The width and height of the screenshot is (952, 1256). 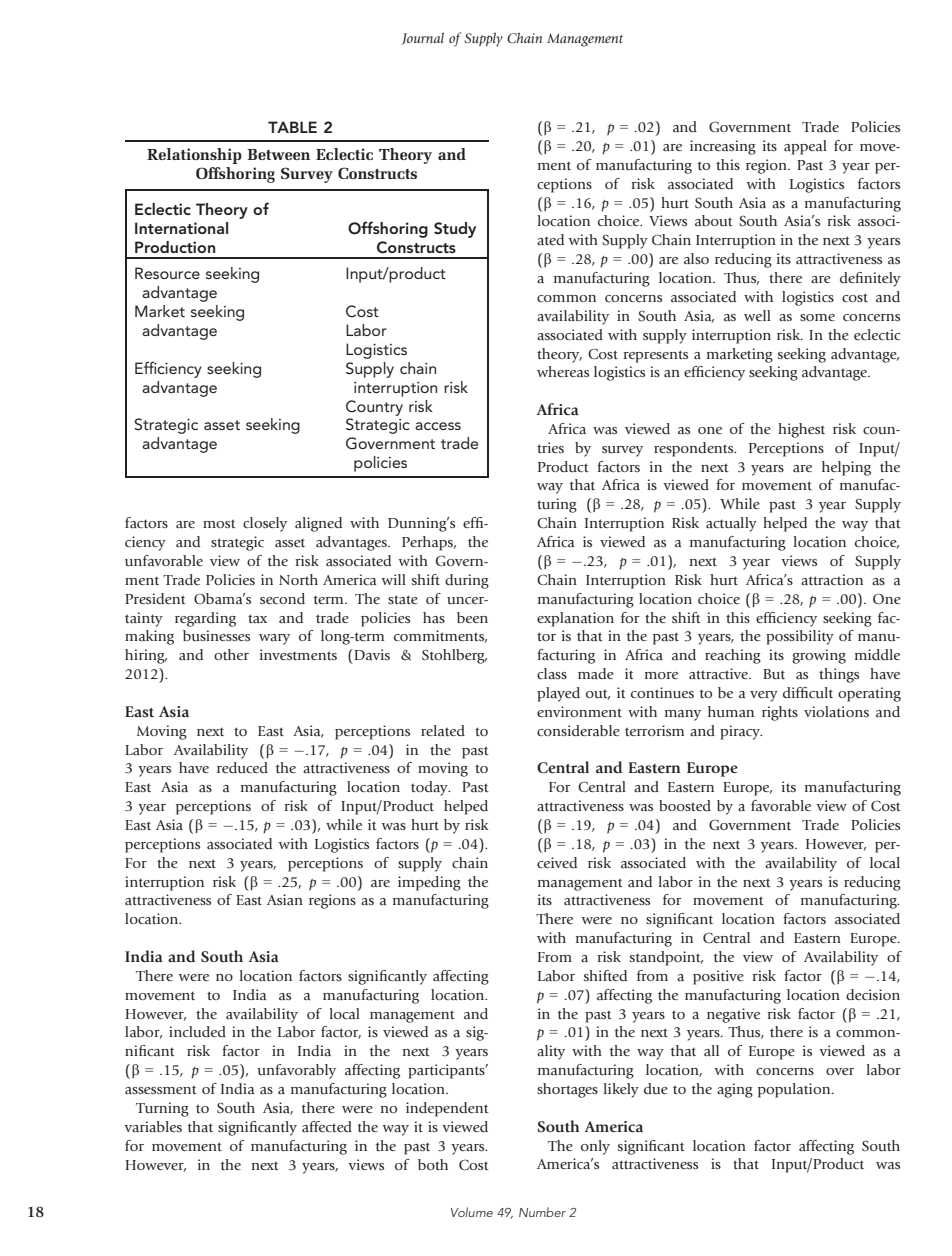 I want to click on been, so click(x=472, y=617).
